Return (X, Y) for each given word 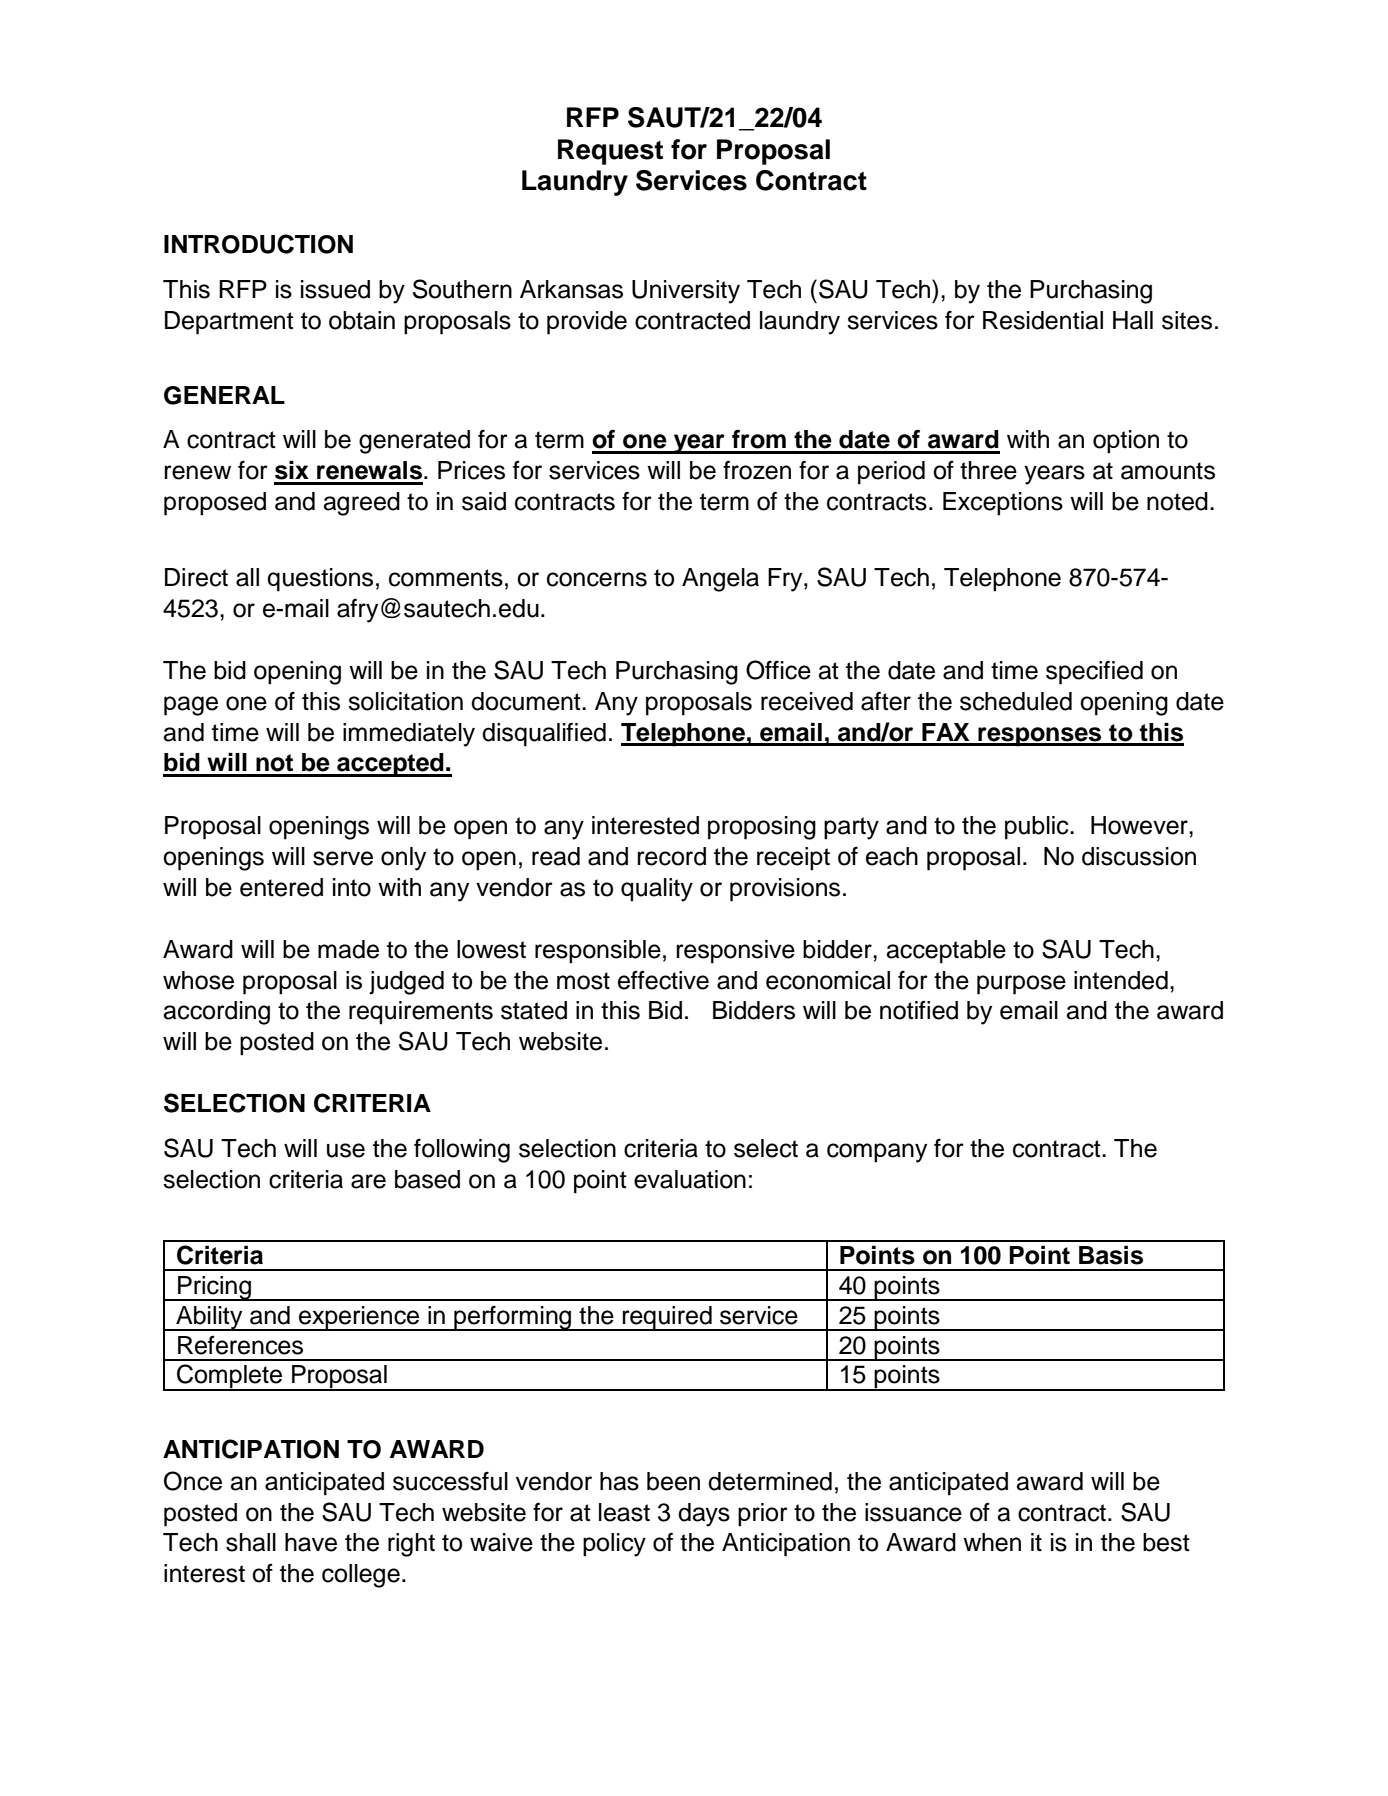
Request (610, 152)
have (311, 1542)
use (346, 1150)
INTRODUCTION (258, 244)
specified (1094, 673)
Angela (720, 580)
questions (320, 580)
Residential (1043, 320)
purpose (1021, 985)
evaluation (690, 1179)
